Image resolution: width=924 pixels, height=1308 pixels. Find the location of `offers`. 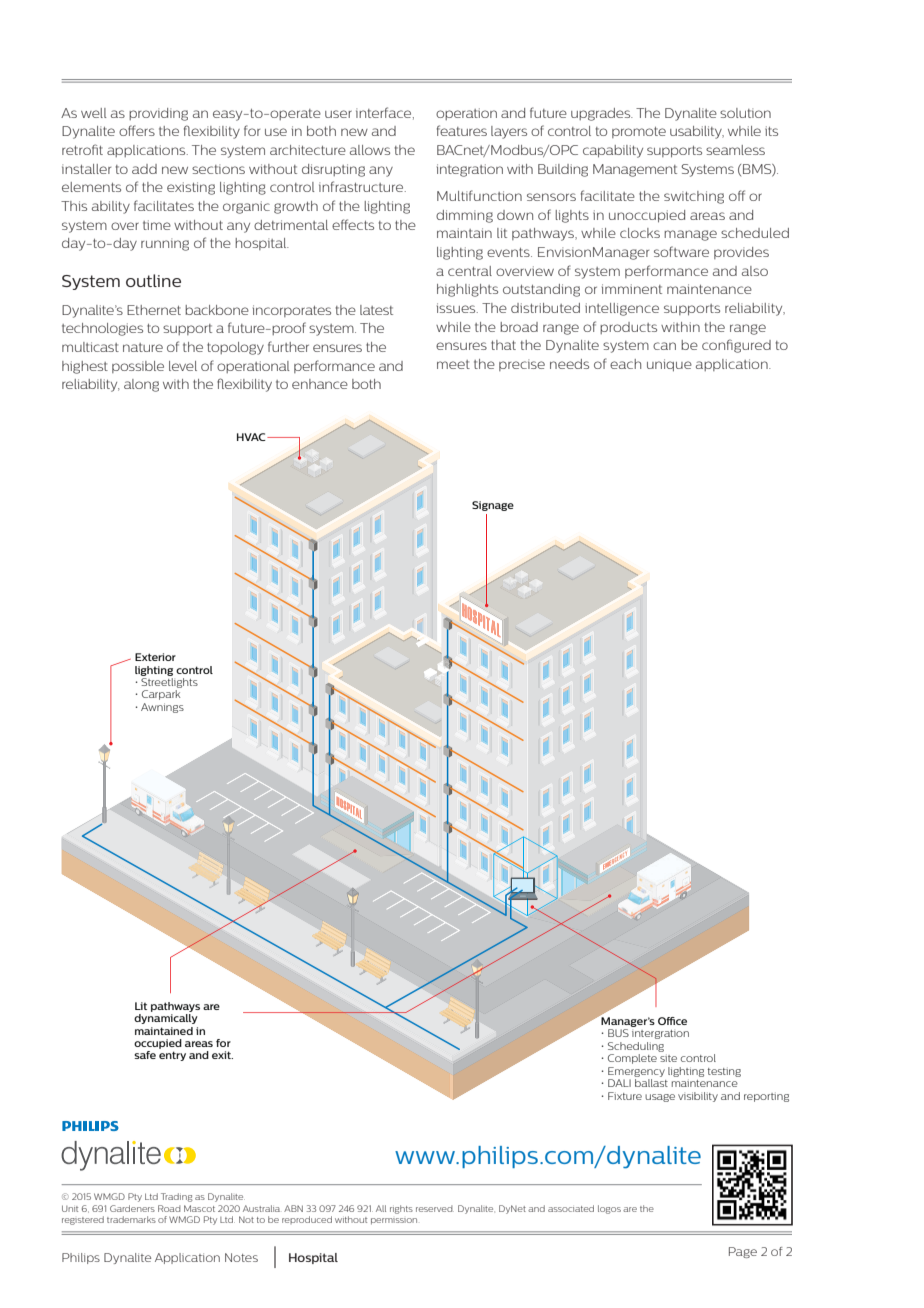

offers is located at coordinates (137, 130).
